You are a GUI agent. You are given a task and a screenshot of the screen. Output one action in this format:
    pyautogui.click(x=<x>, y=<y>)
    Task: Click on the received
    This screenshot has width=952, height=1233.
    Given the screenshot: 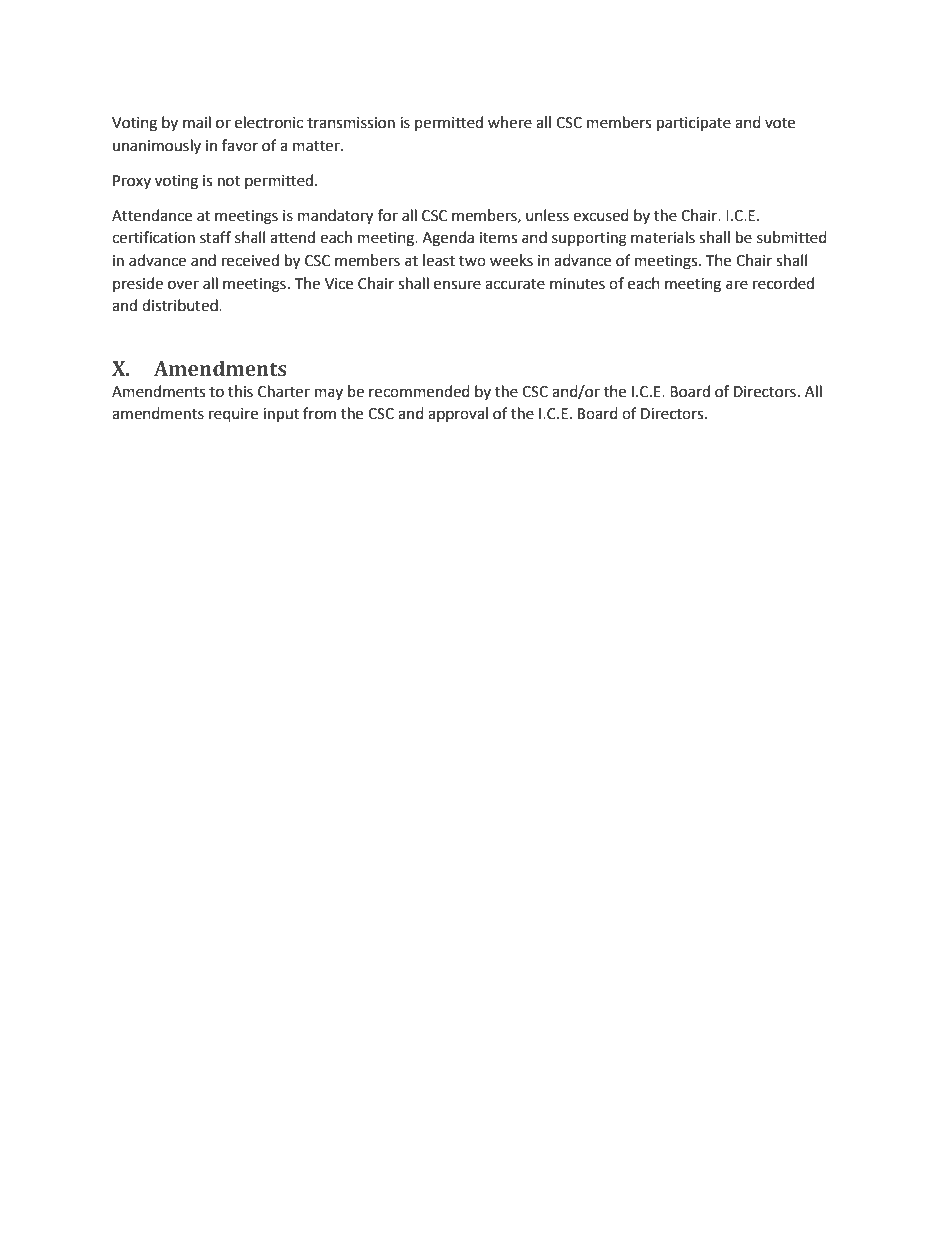 What is the action you would take?
    pyautogui.click(x=250, y=260)
